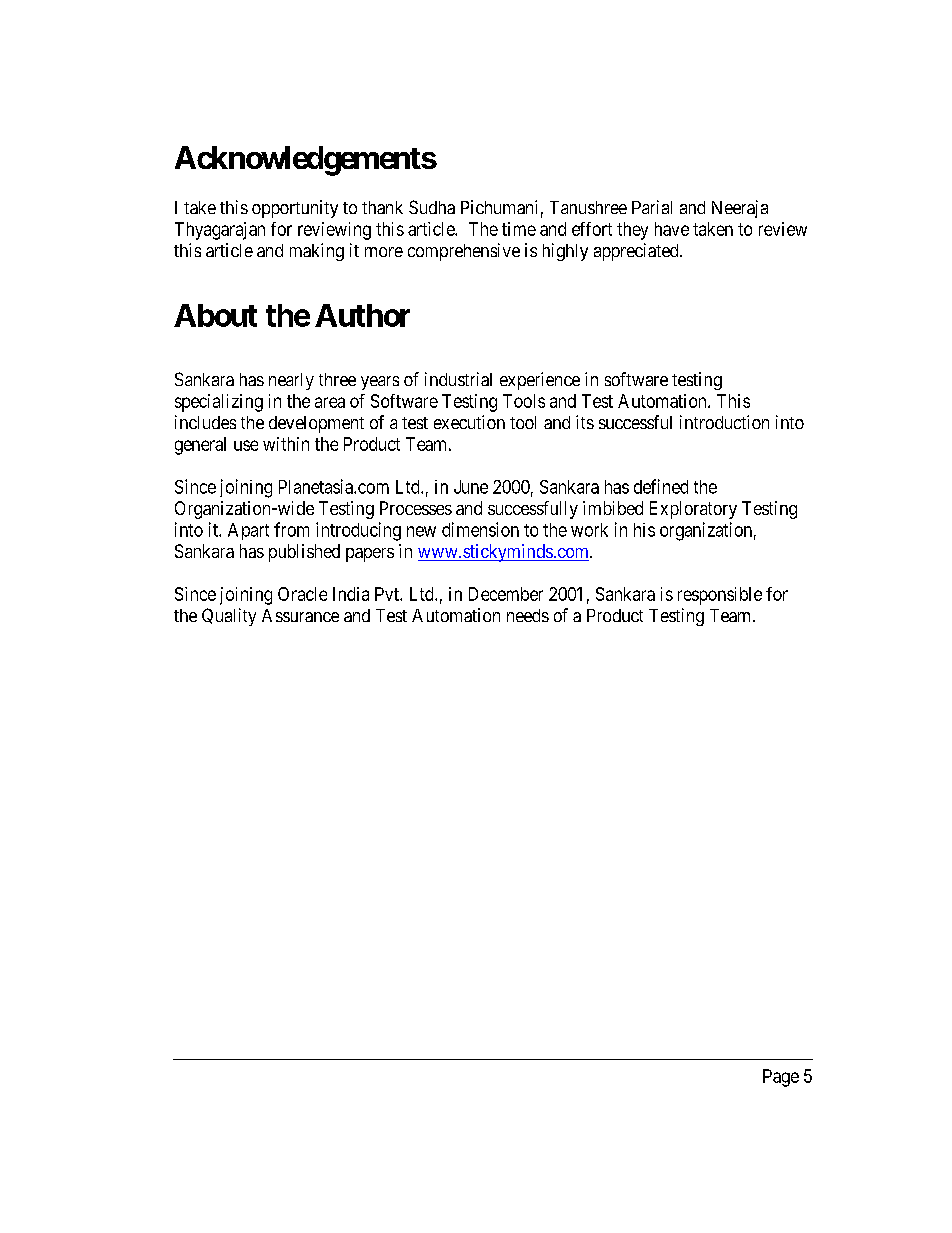  What do you see at coordinates (519, 229) in the page?
I see `time` at bounding box center [519, 229].
